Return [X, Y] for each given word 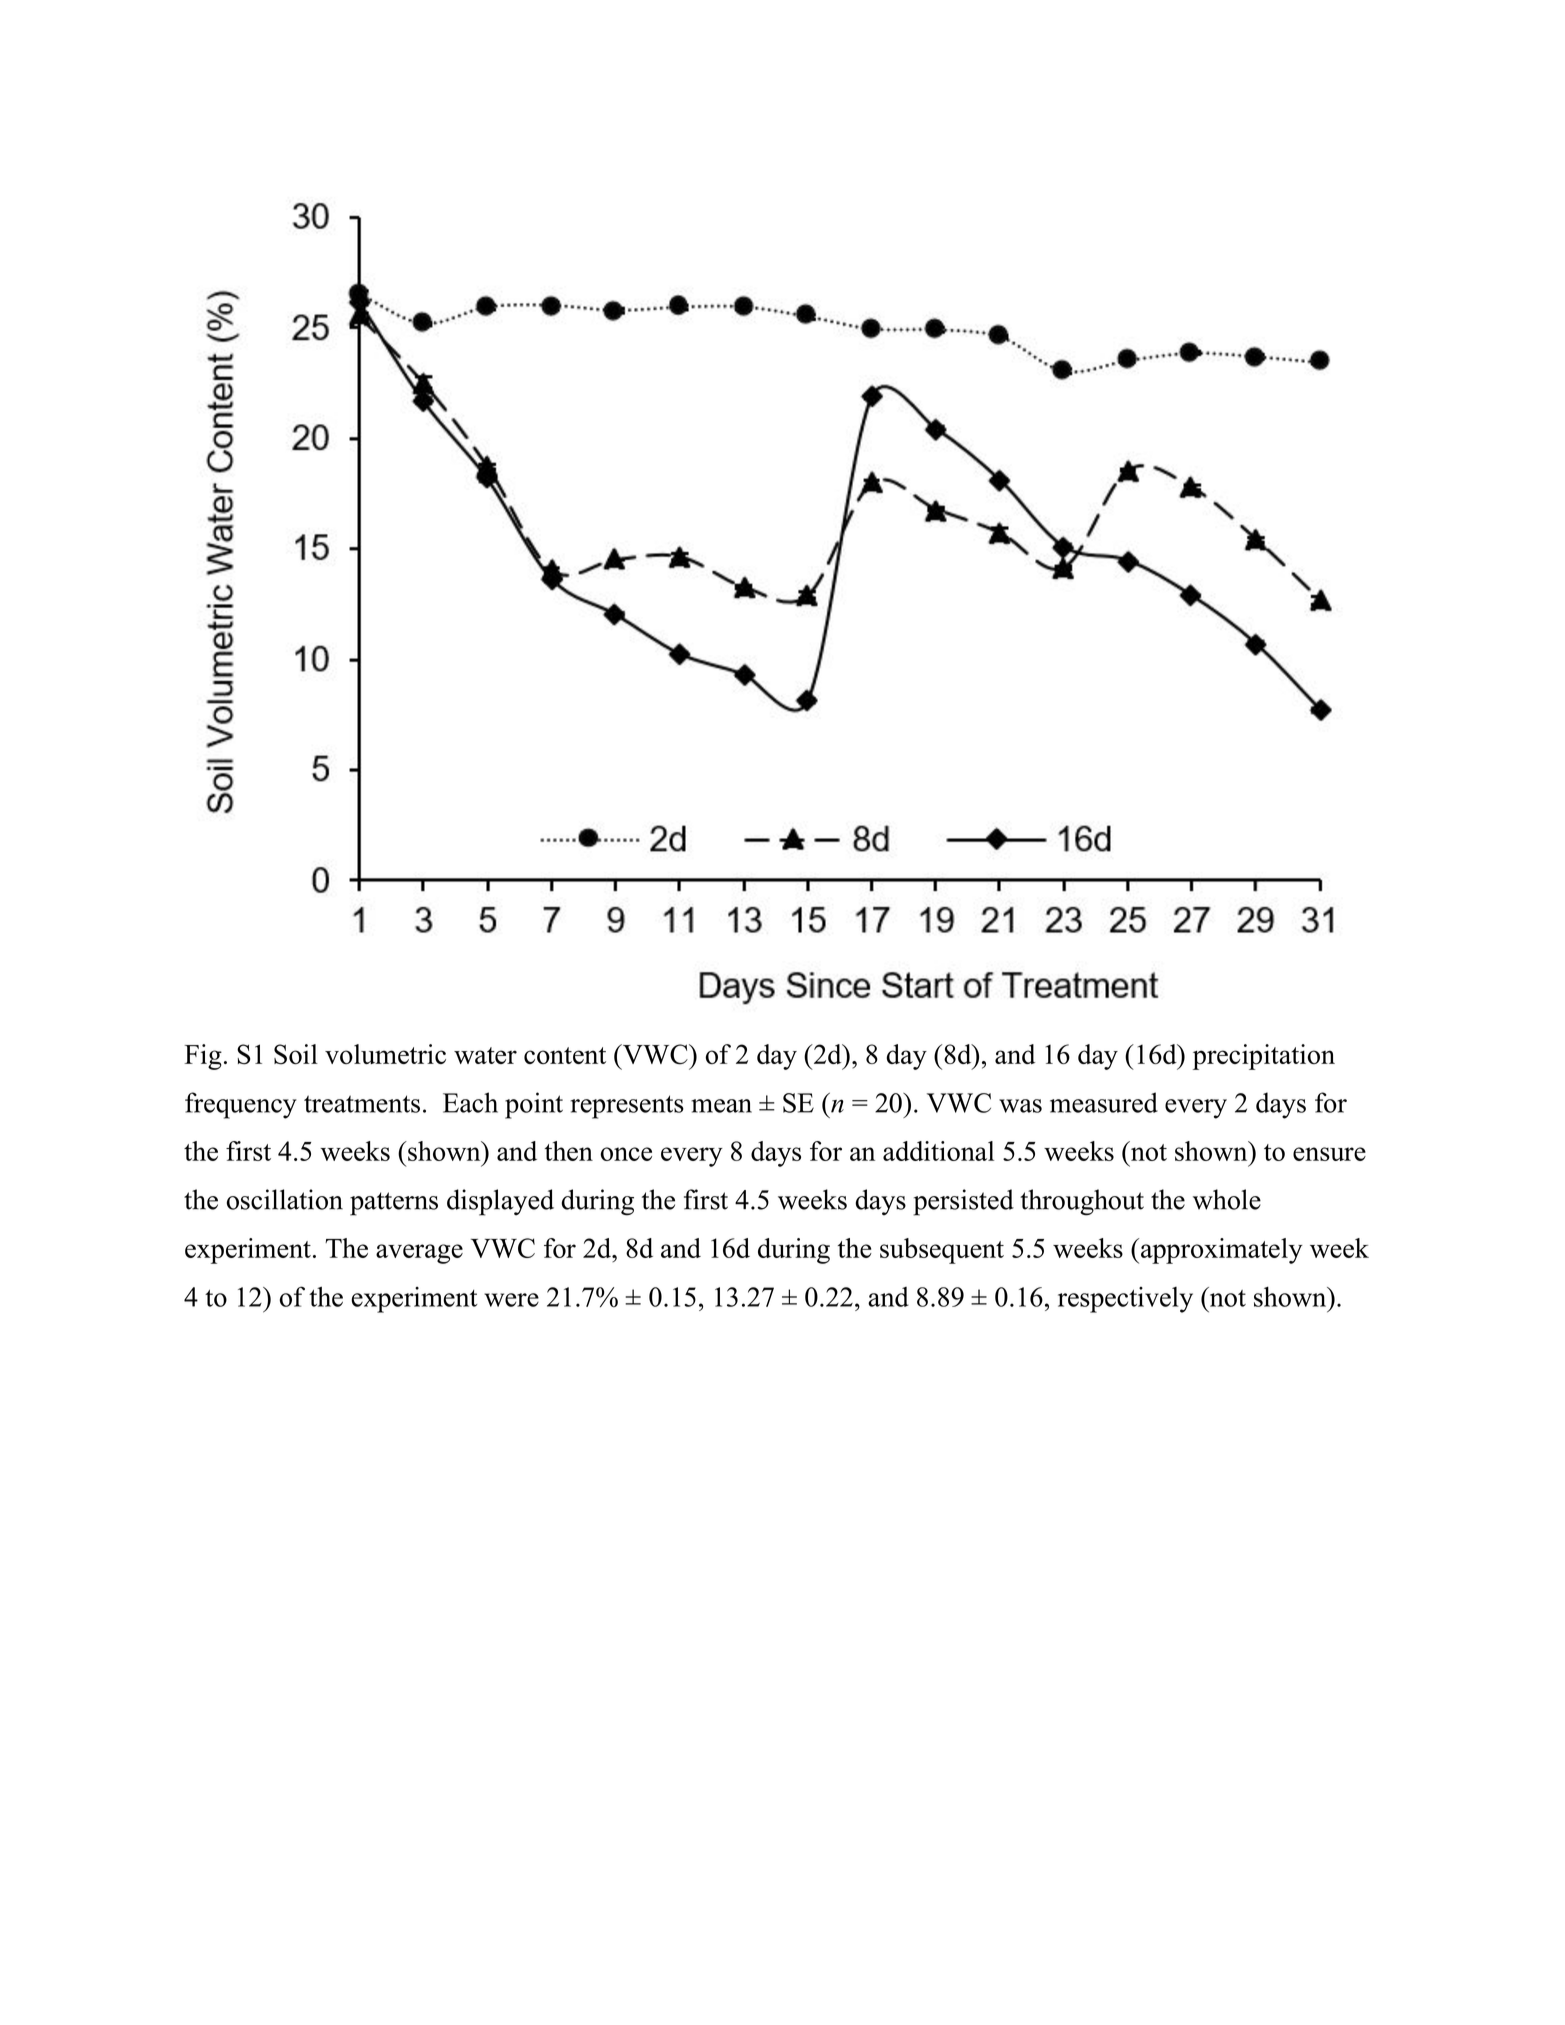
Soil [296, 1054]
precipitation [1264, 1057]
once [626, 1154]
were [511, 1300]
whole [1227, 1199]
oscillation [285, 1199]
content [565, 1055]
